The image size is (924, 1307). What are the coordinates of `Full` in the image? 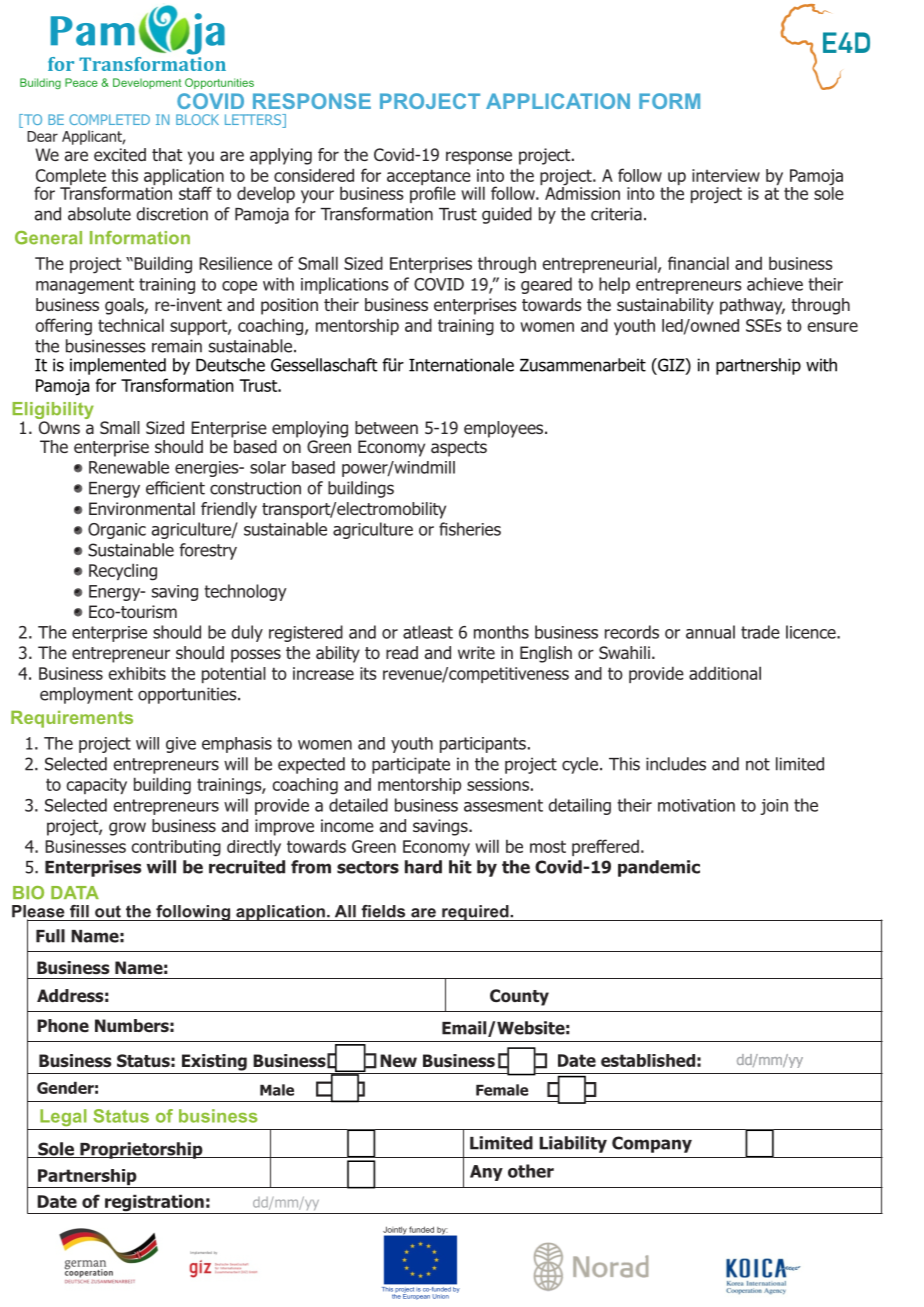 It's located at (50, 936).
